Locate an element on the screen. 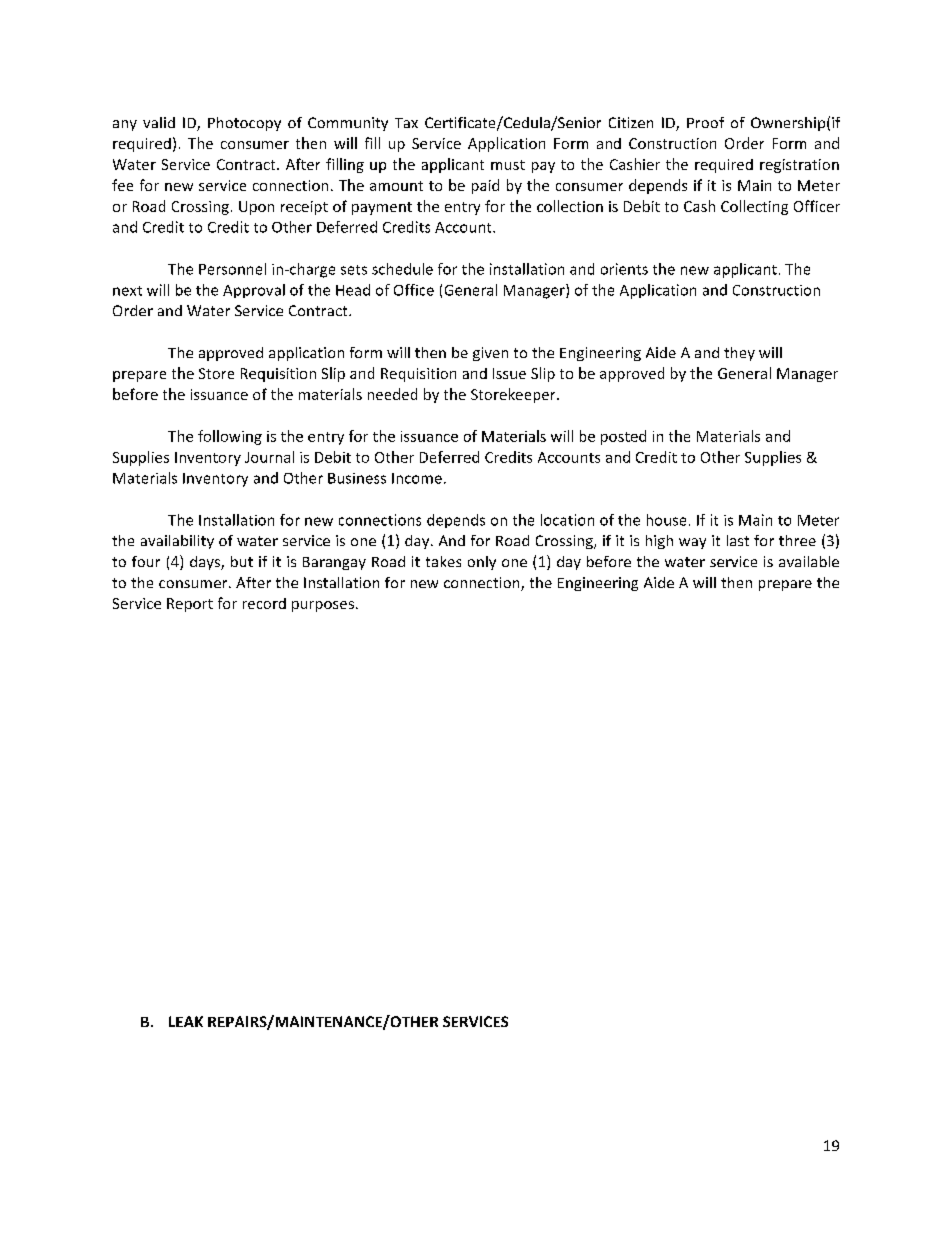 The image size is (952, 1233). way is located at coordinates (692, 543).
